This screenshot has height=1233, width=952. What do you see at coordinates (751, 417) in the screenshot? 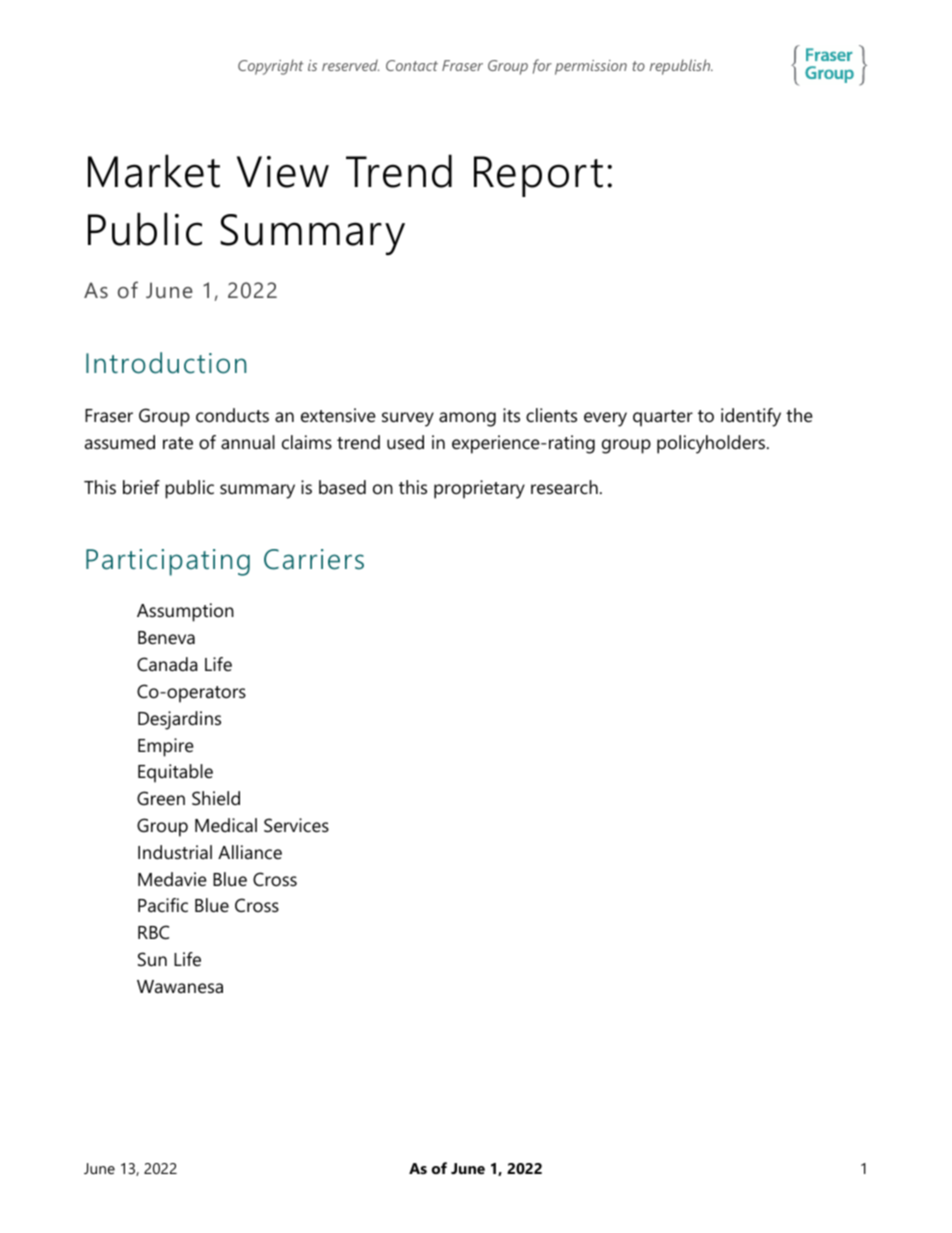
I see `identify` at bounding box center [751, 417].
